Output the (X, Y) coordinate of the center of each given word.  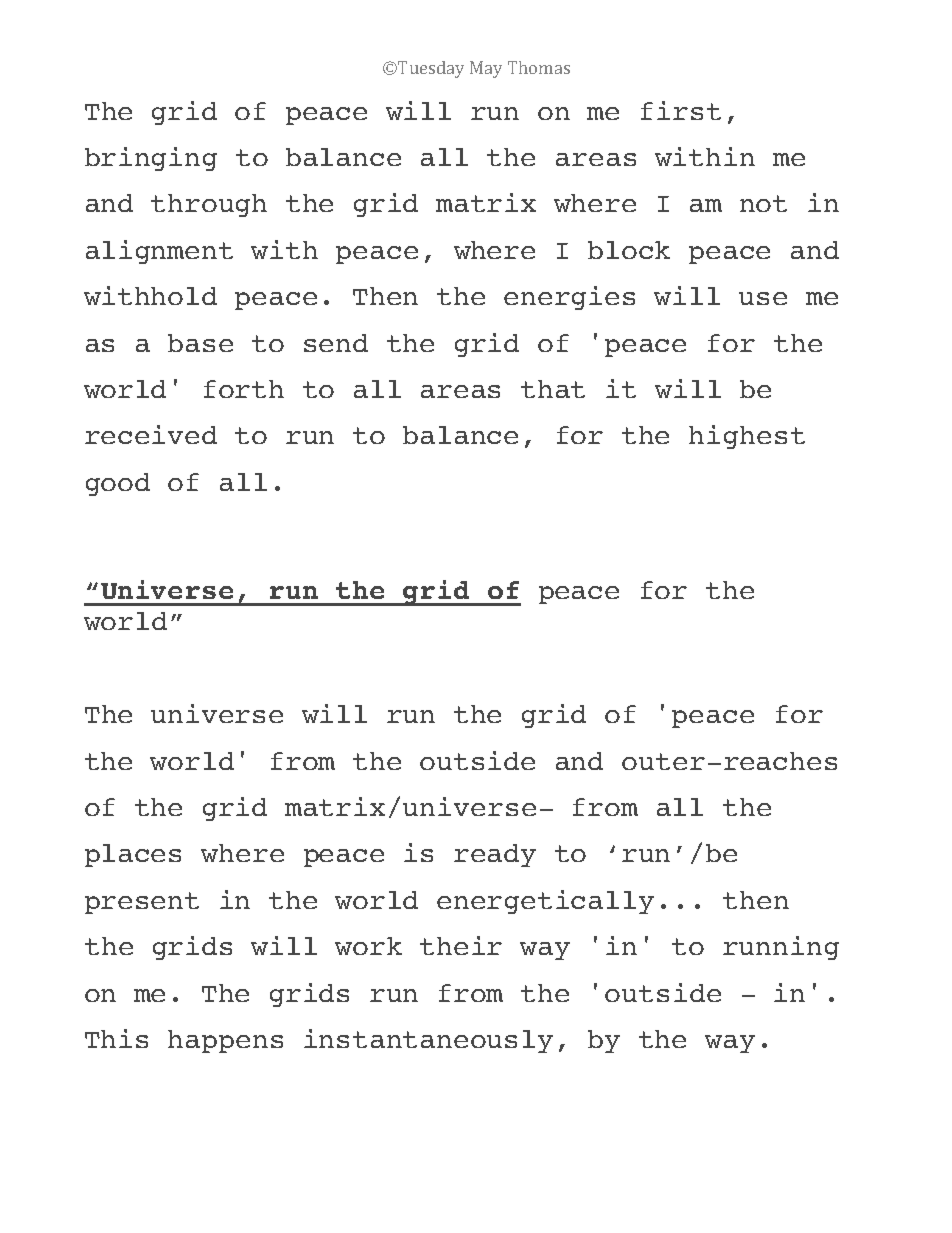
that (553, 389)
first (681, 110)
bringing (151, 159)
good (118, 484)
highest (747, 437)
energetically (545, 902)
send (336, 343)
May (486, 69)
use (763, 298)
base (200, 343)
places (133, 855)
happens (225, 1041)
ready (495, 855)
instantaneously (428, 1041)
